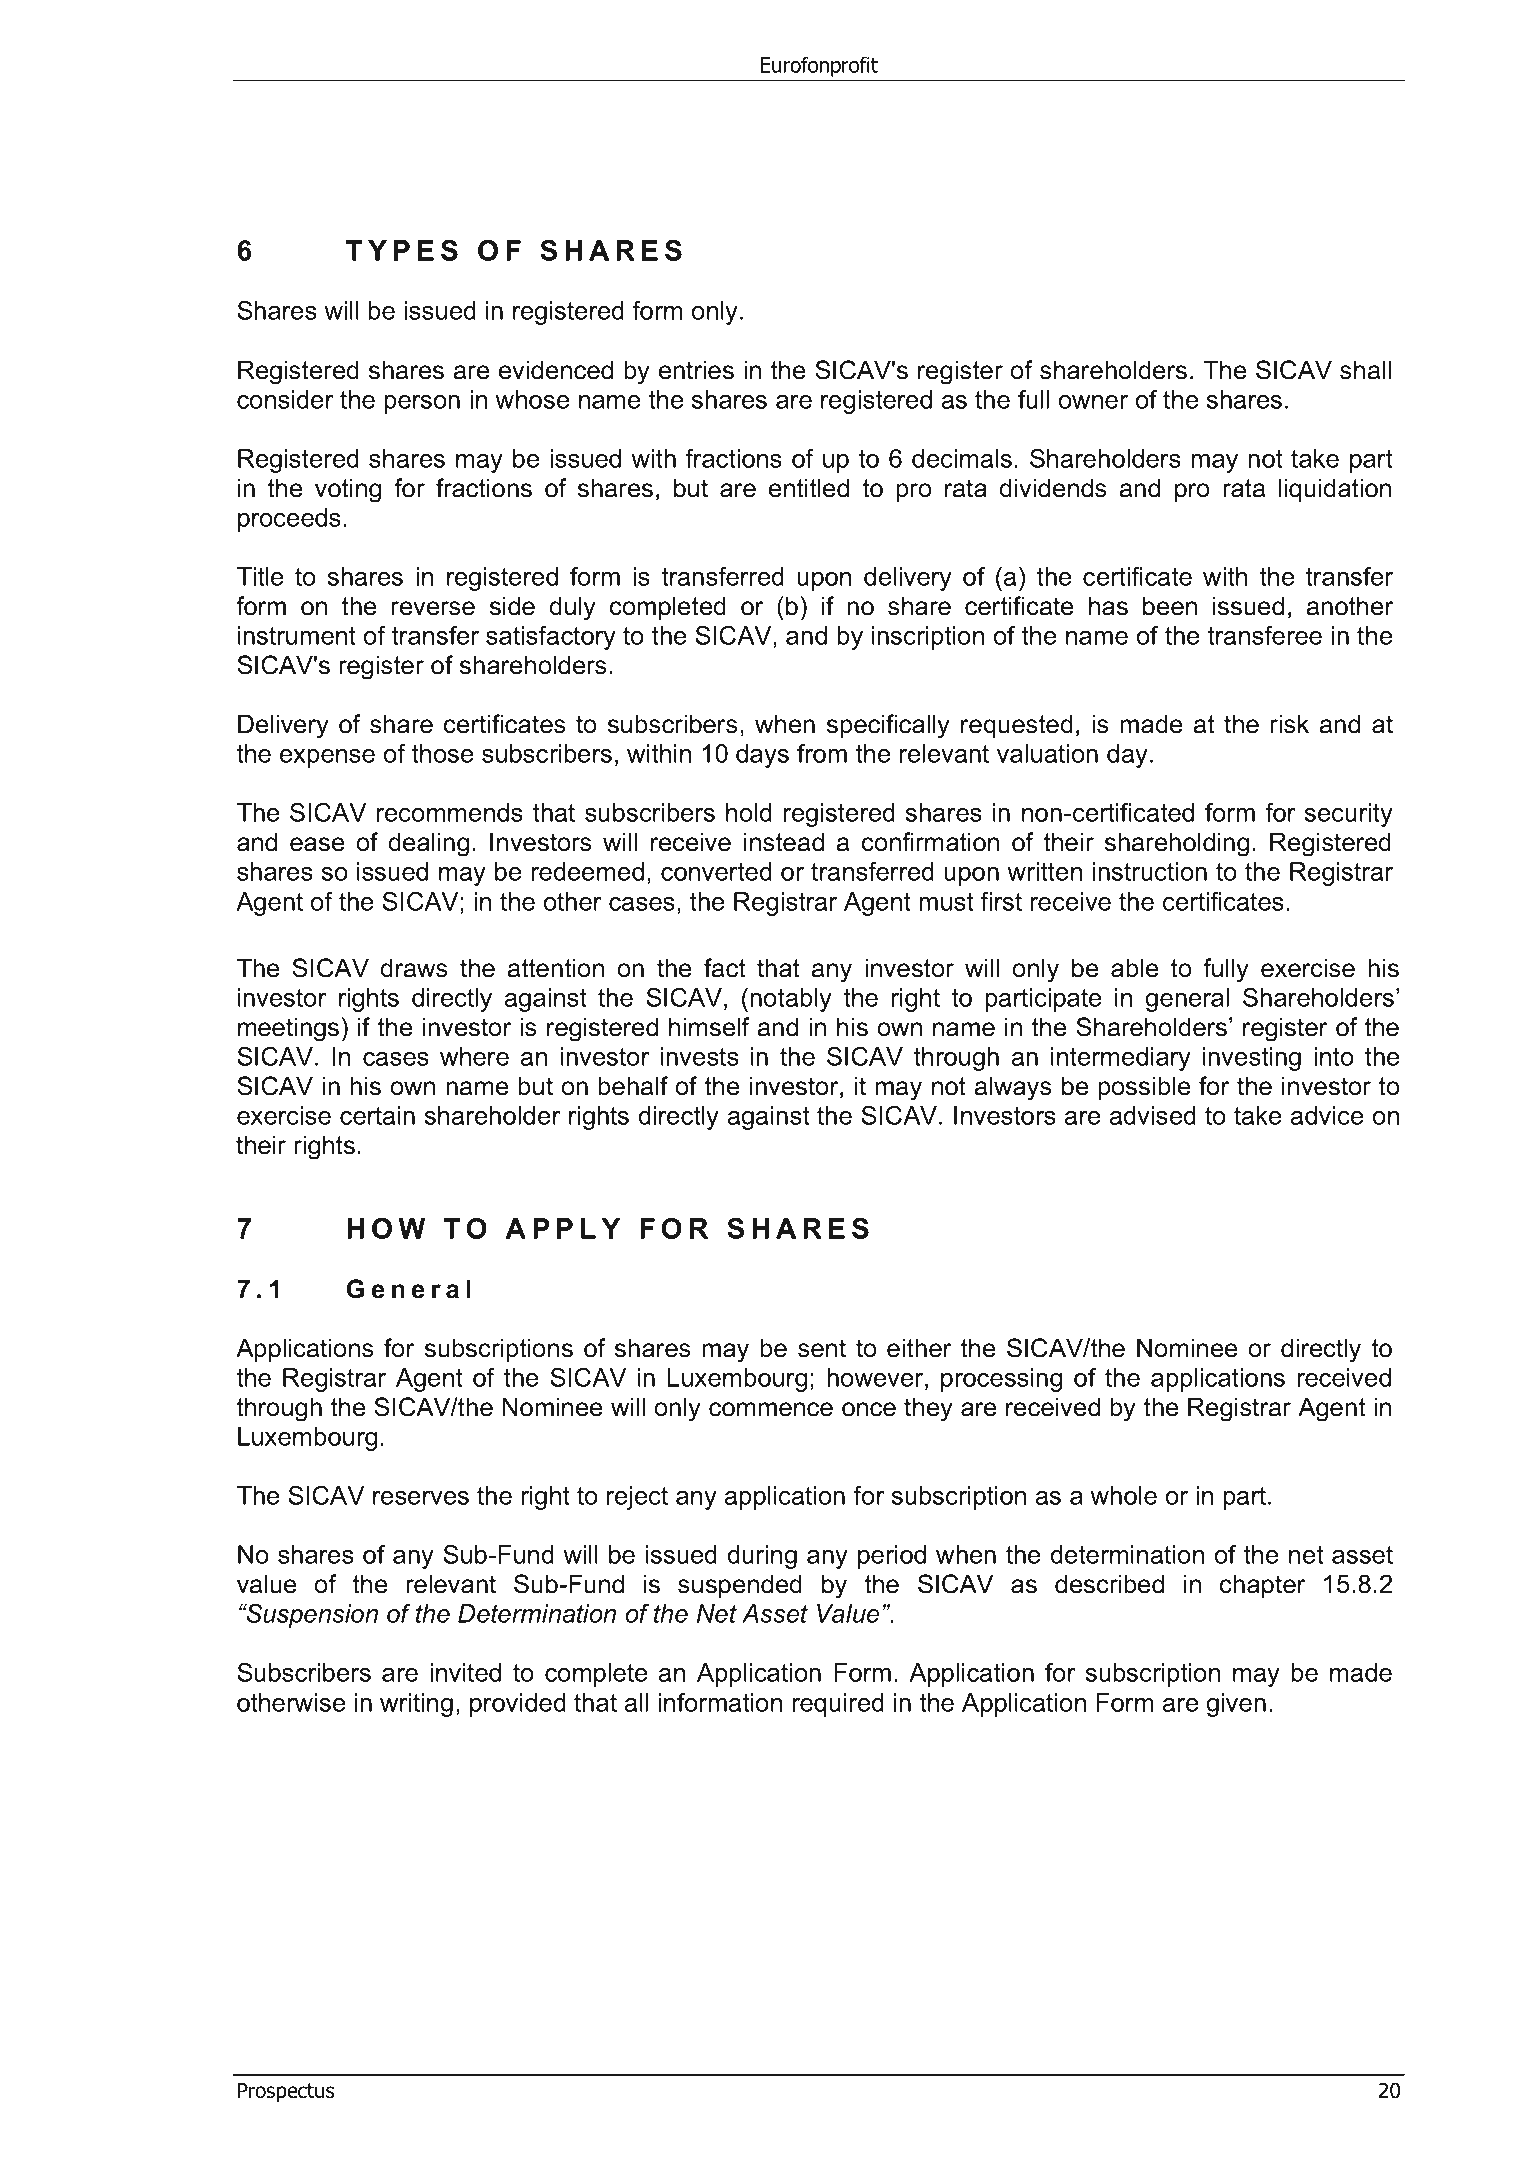 The image size is (1528, 2161). I want to click on advised, so click(1153, 1115).
